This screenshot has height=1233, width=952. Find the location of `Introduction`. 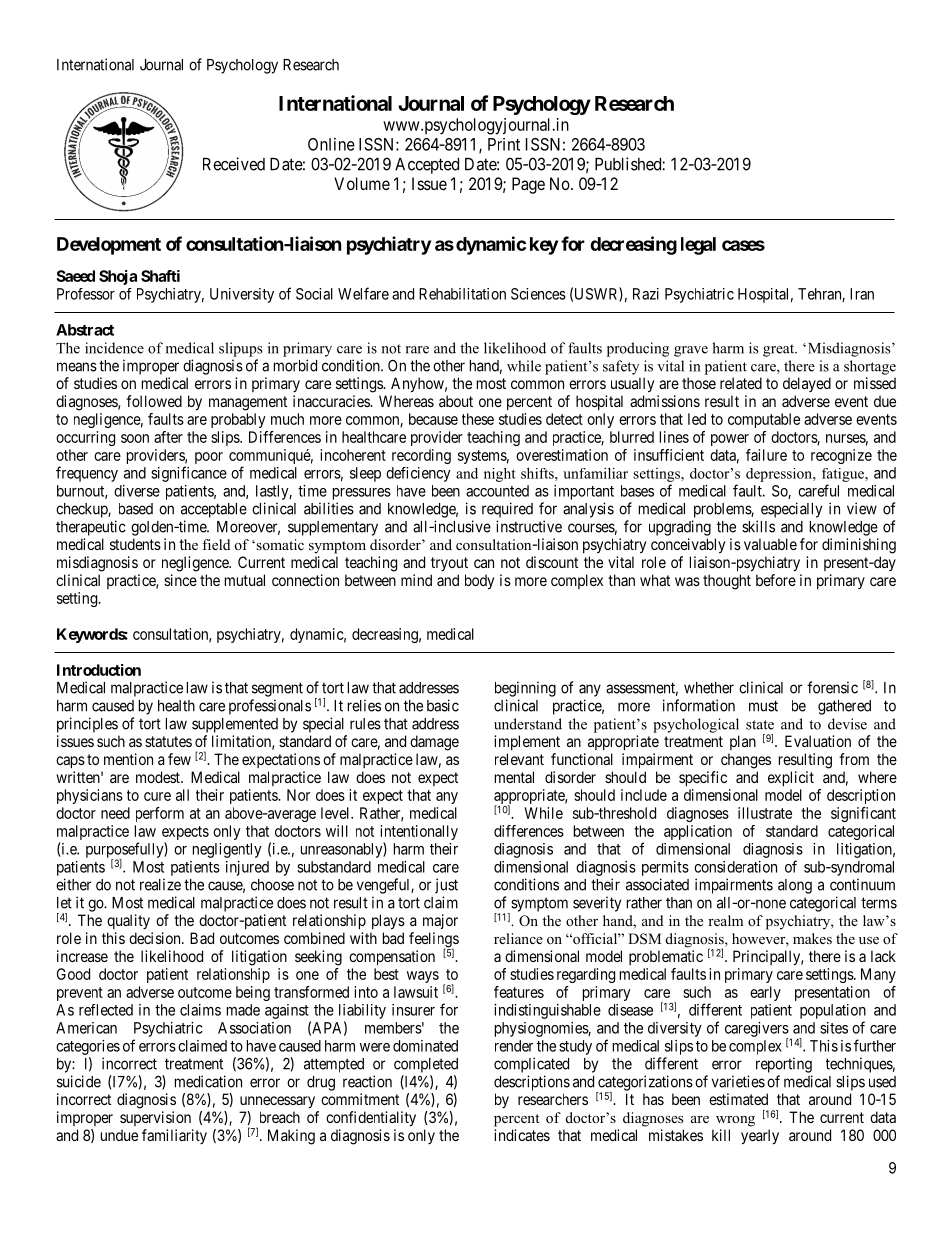

Introduction is located at coordinates (99, 670).
